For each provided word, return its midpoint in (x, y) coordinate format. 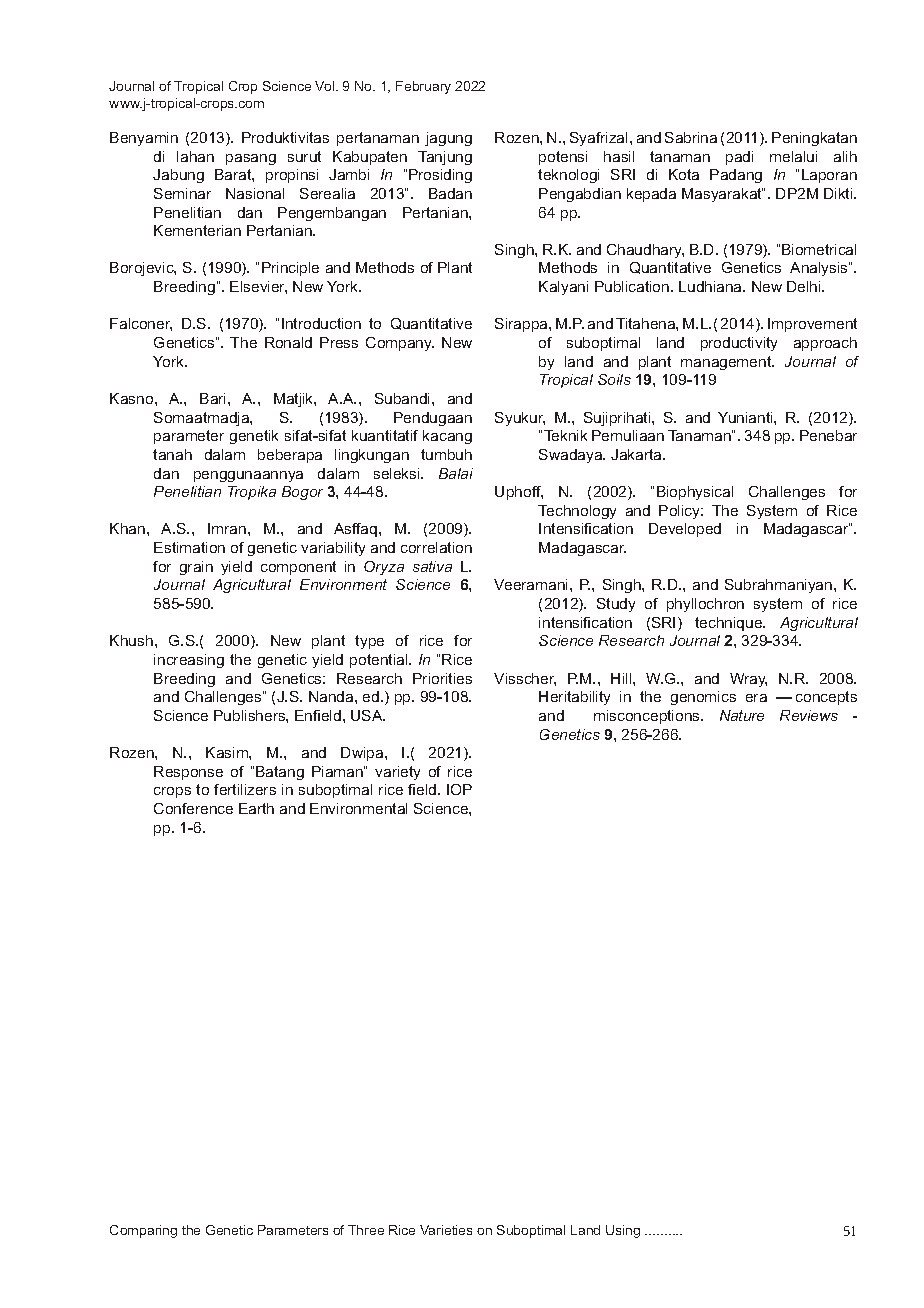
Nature (742, 715)
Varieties (446, 1230)
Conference (193, 808)
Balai (456, 473)
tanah (172, 454)
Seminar (182, 193)
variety (397, 773)
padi (739, 158)
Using (623, 1231)
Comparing (143, 1231)
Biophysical (695, 493)
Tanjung (445, 158)
